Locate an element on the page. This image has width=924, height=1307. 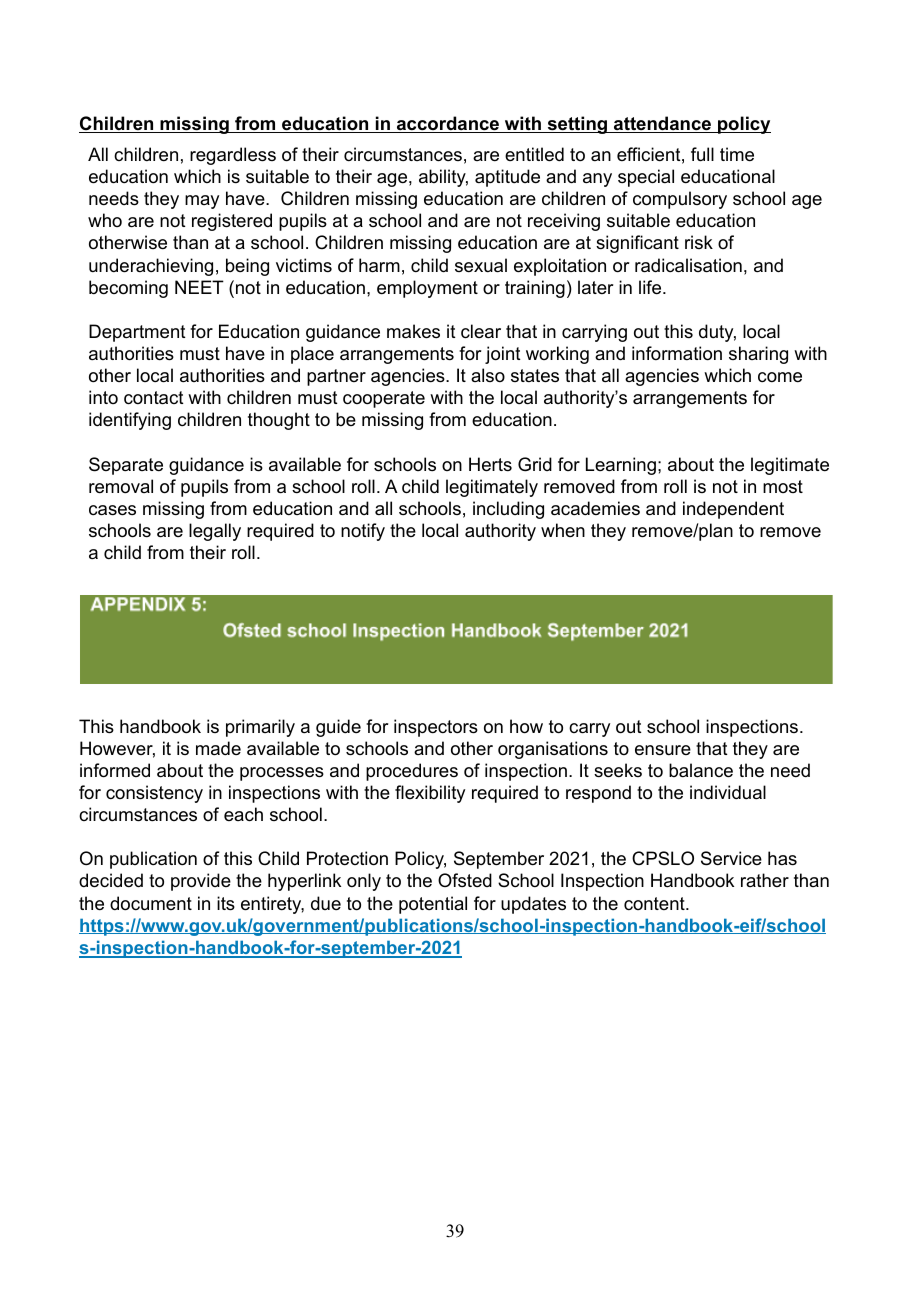
Ofsted is located at coordinates (465, 880).
